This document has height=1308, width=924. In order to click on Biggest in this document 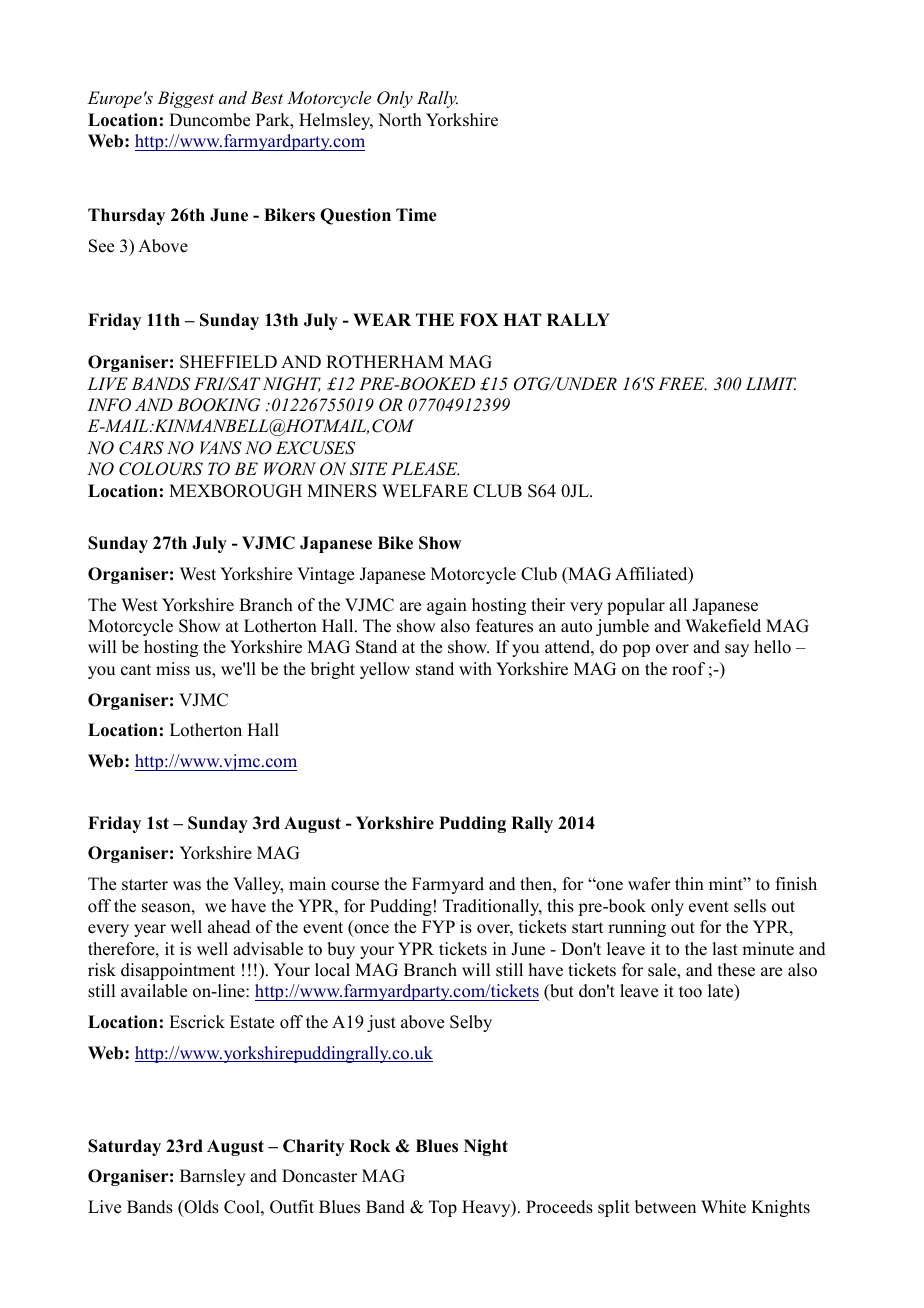, I will do `click(185, 99)`.
